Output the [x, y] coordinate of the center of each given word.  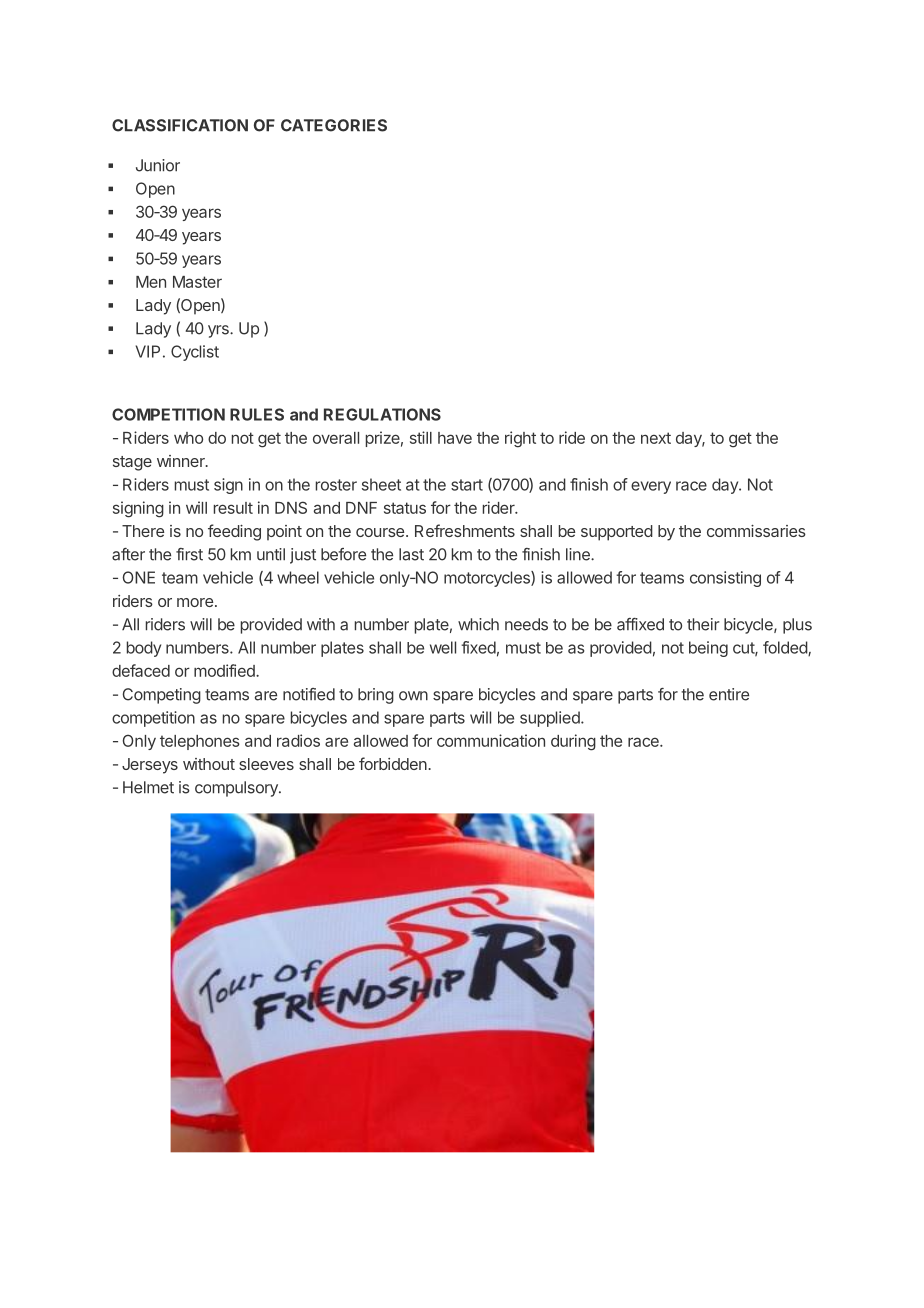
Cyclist [195, 353]
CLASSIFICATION [180, 125]
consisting [725, 579]
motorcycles [488, 579]
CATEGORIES [334, 125]
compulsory [237, 789]
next [656, 438]
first [189, 554]
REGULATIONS [382, 414]
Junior [158, 165]
